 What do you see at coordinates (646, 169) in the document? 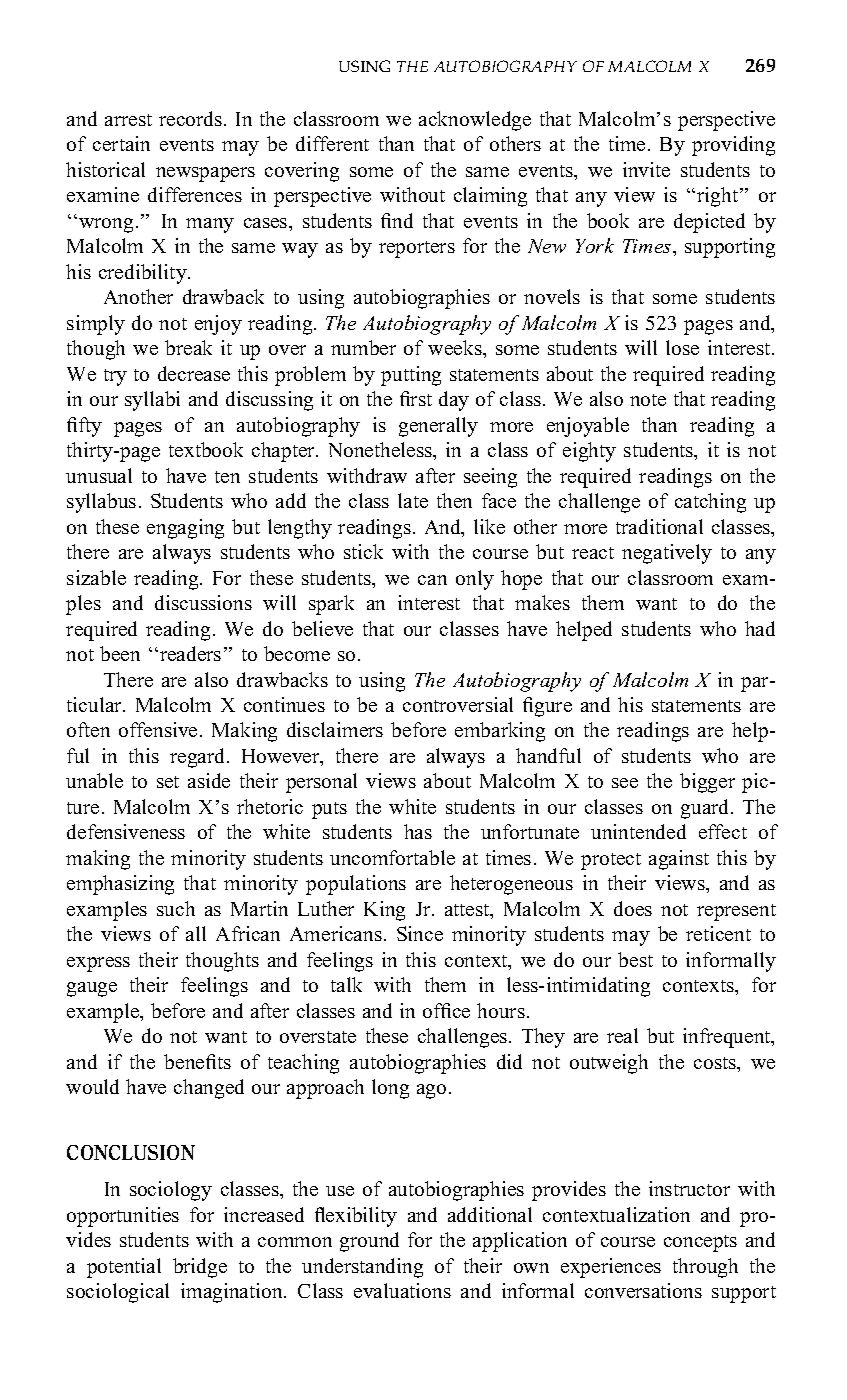
I see `invite` at bounding box center [646, 169].
